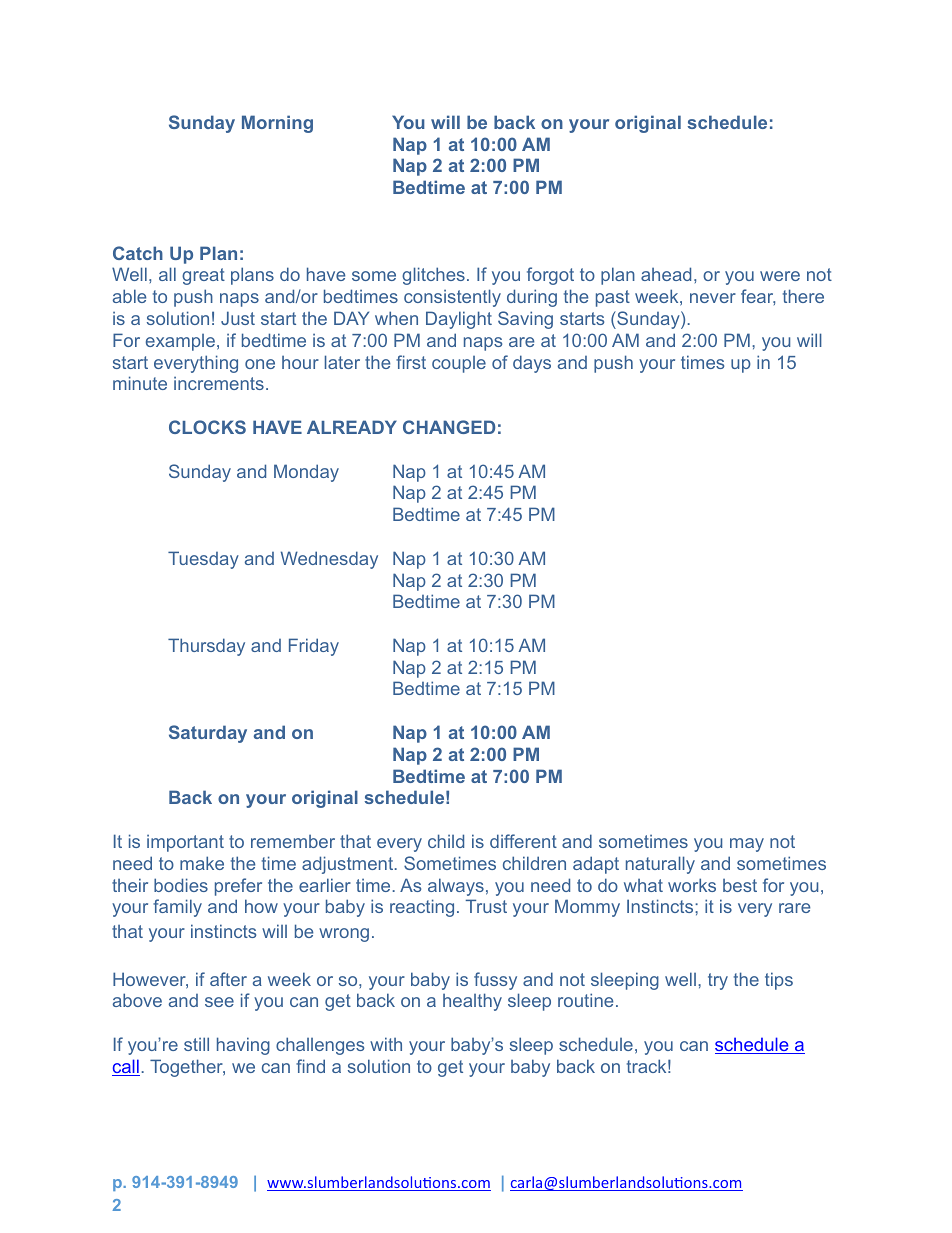  I want to click on ahead, so click(666, 274).
